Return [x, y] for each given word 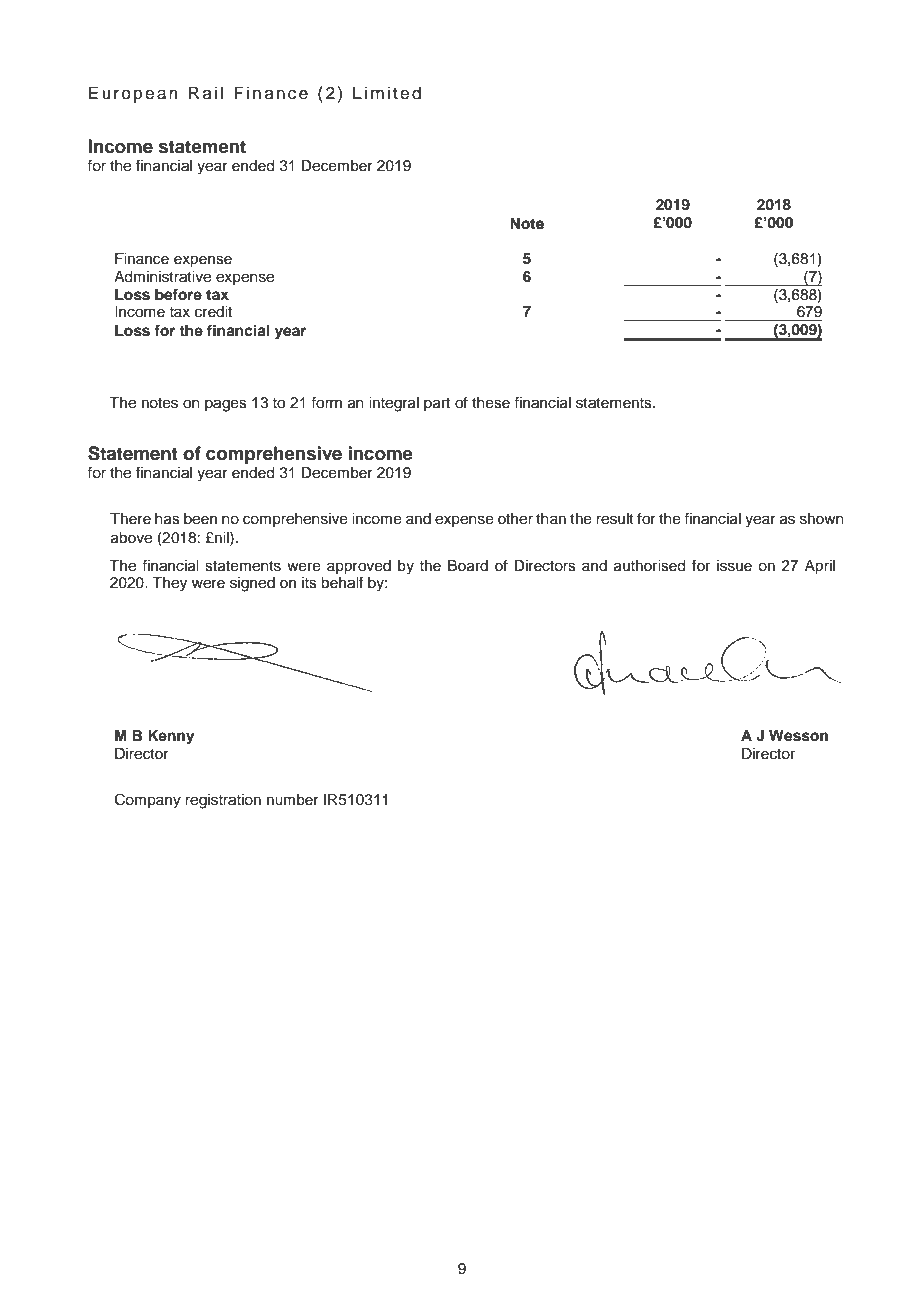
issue [734, 566]
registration [223, 801]
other [515, 519]
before [178, 294]
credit [213, 312]
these [491, 403]
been [200, 519]
